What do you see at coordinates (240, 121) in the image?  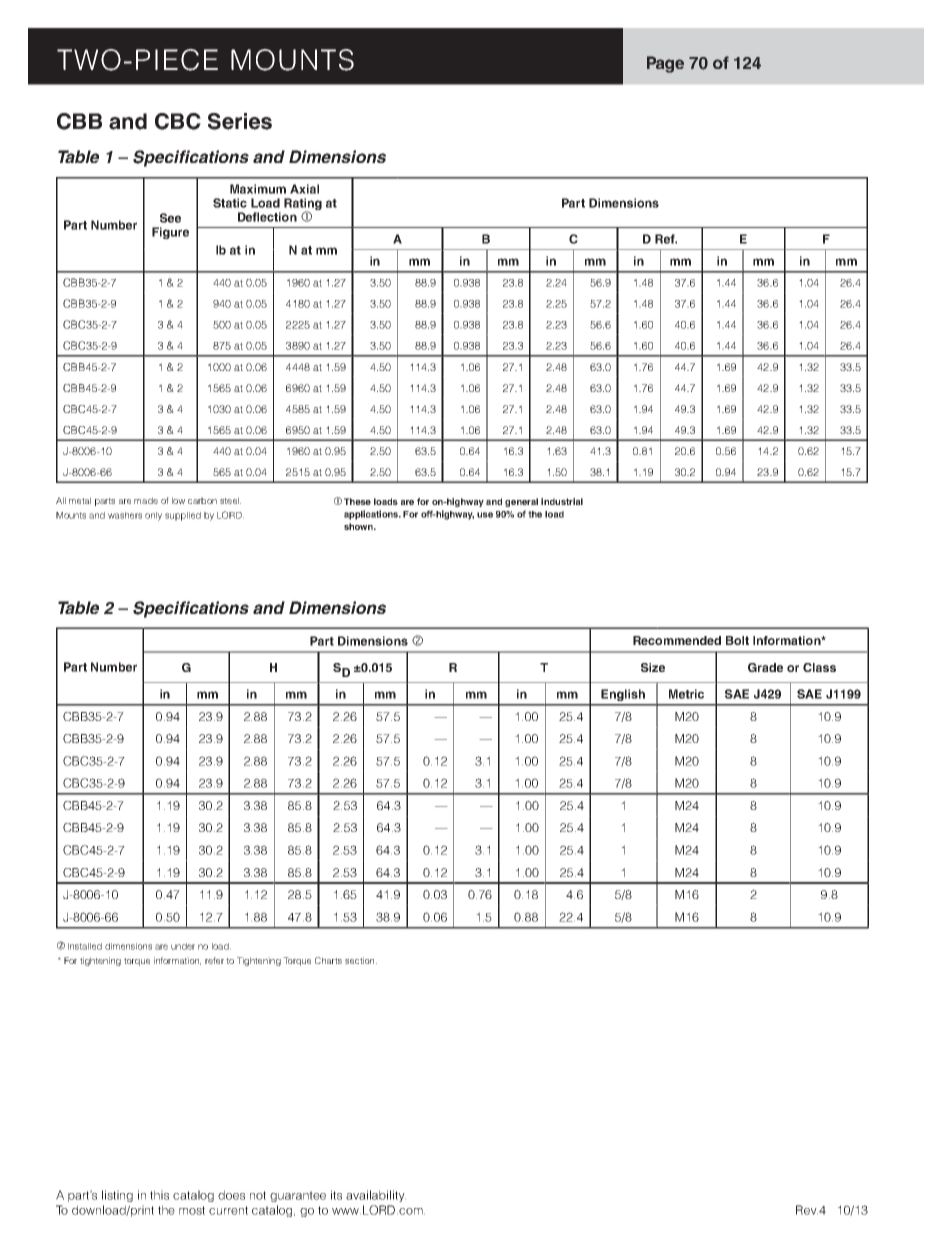 I see `Series` at bounding box center [240, 121].
